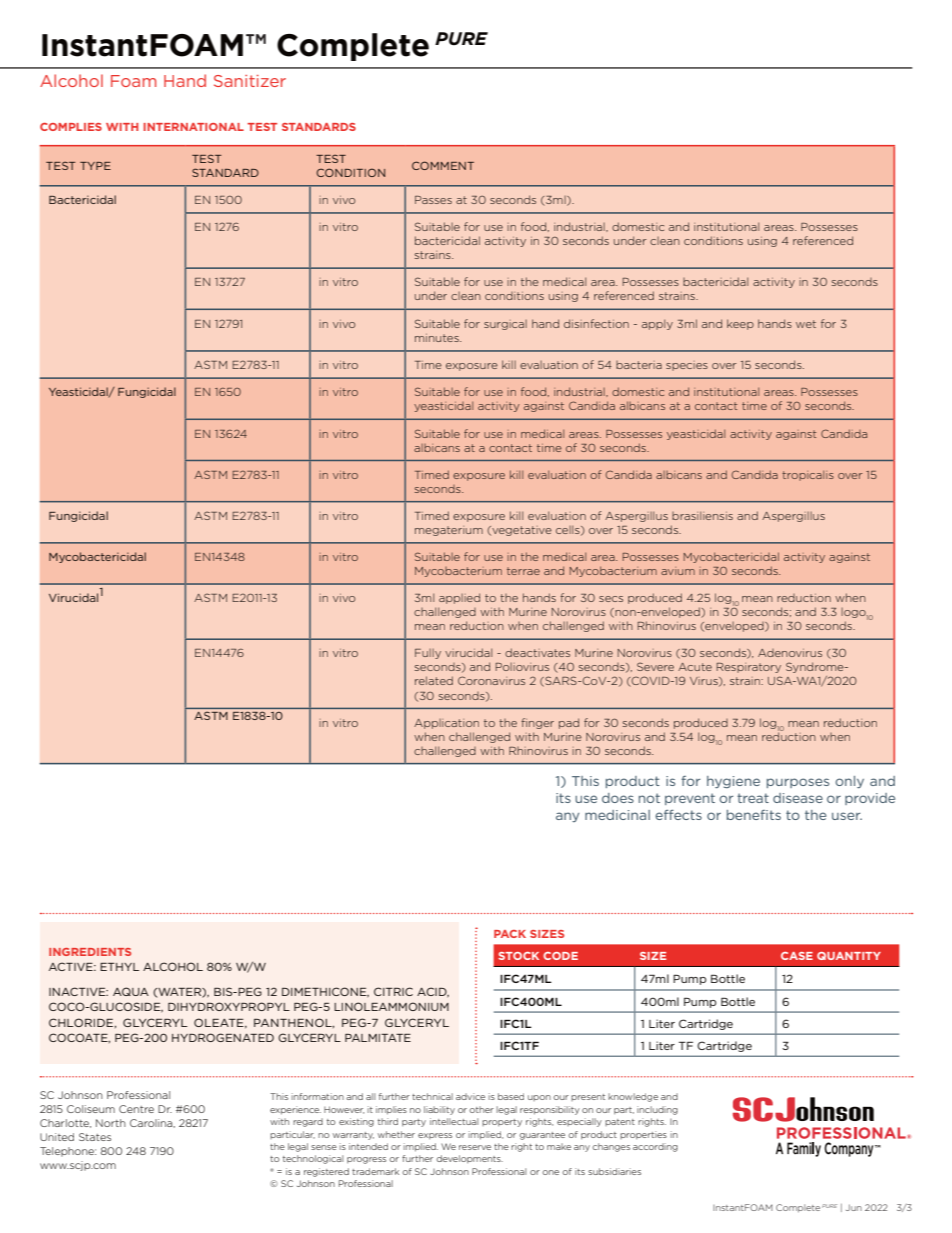 The image size is (952, 1233). I want to click on INTERNATIONAL, so click(193, 127).
